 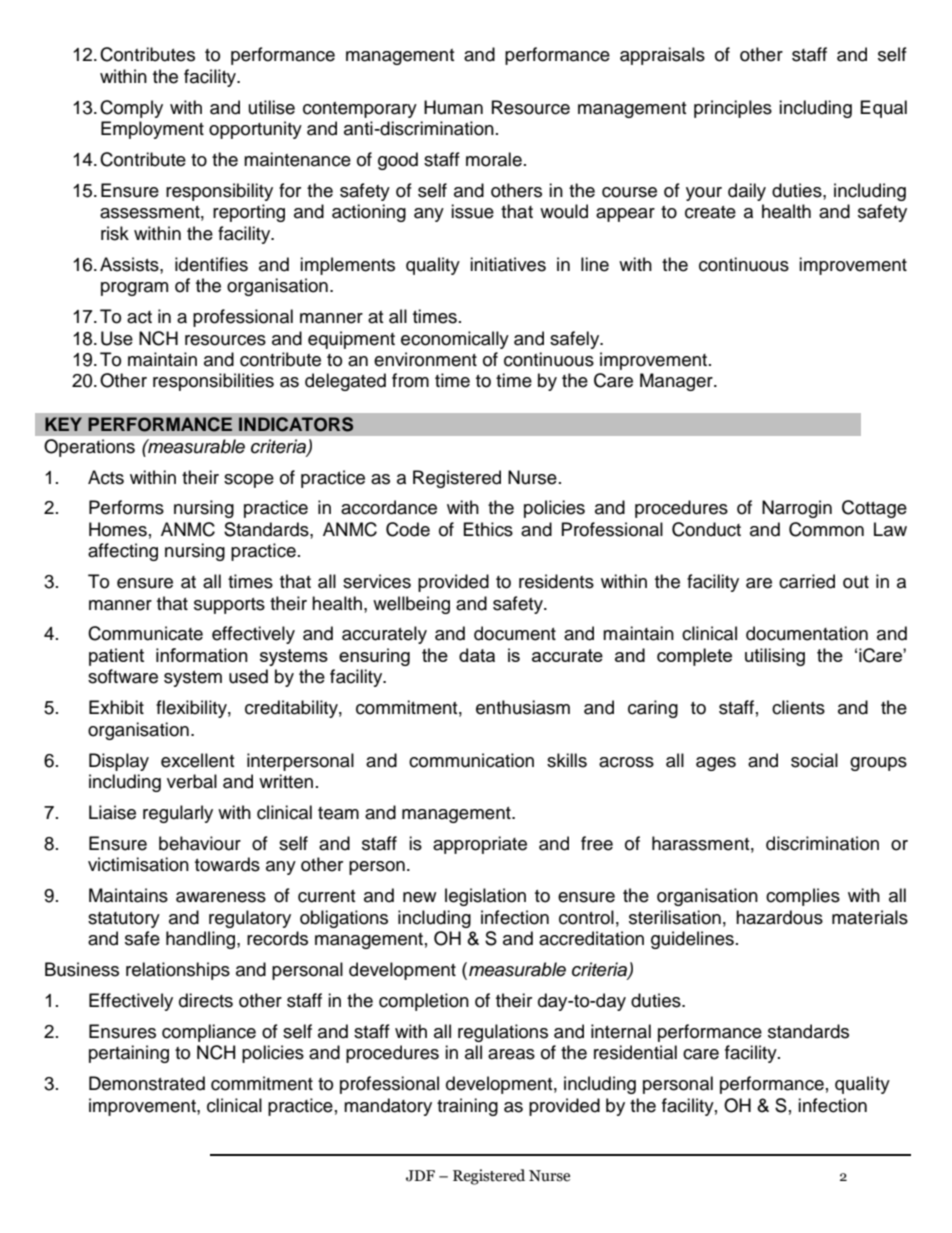 What do you see at coordinates (453, 107) in the document?
I see `Human` at bounding box center [453, 107].
